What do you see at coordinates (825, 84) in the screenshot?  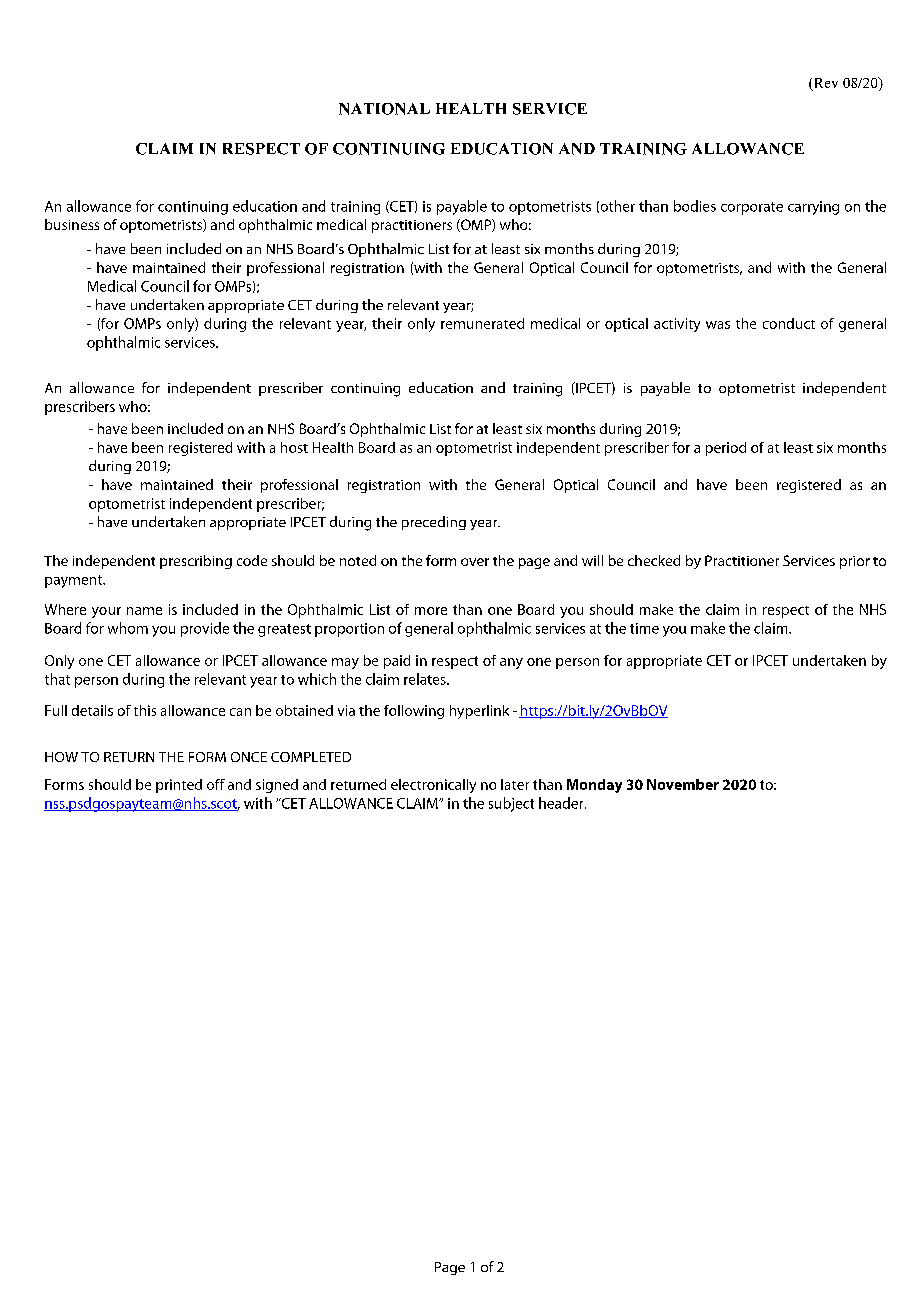 I see `Rev` at bounding box center [825, 84].
